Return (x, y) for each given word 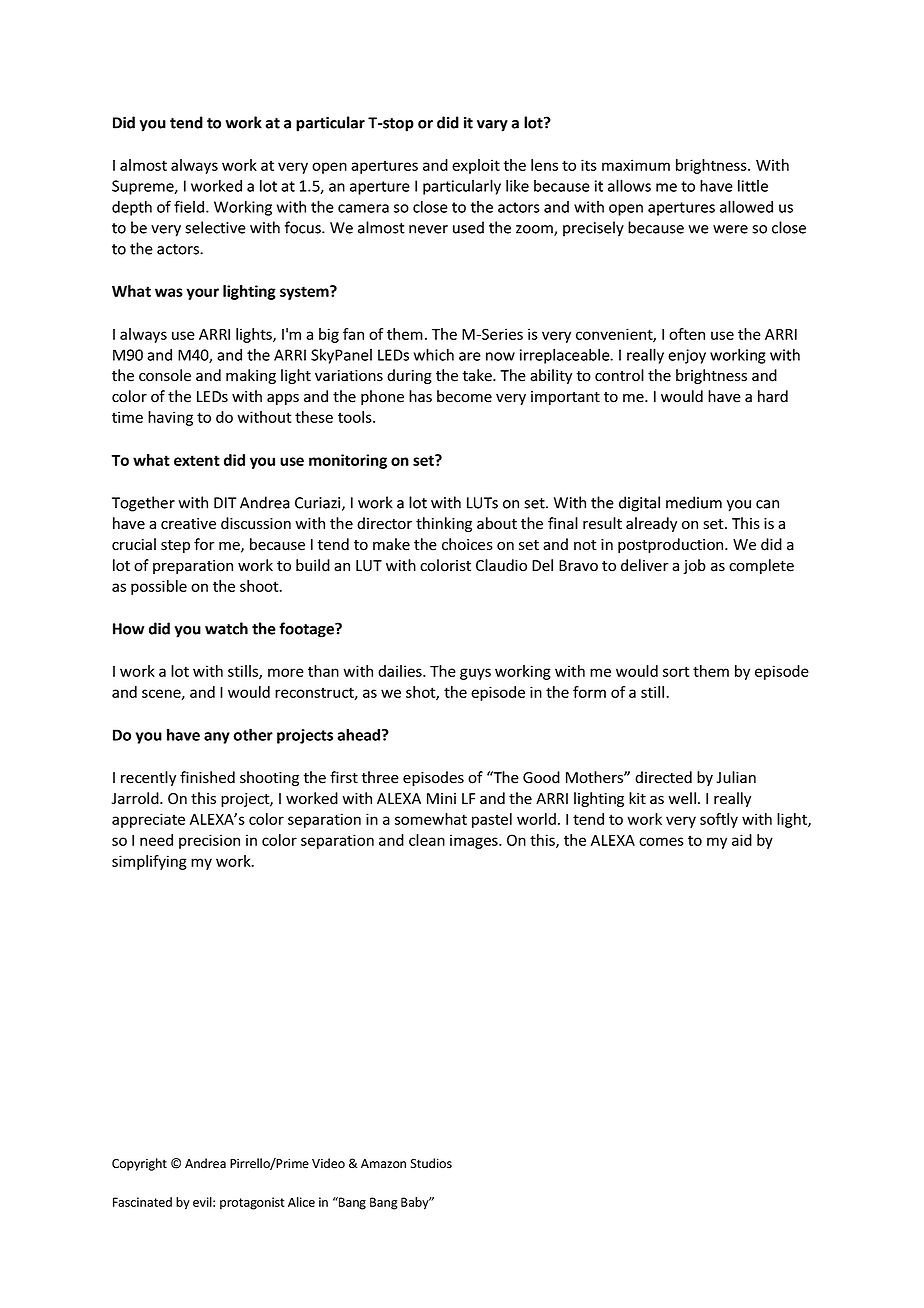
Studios (431, 1163)
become (464, 396)
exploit (476, 166)
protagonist (252, 1203)
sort (676, 671)
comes (661, 841)
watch (226, 628)
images (475, 841)
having (170, 418)
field (190, 206)
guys (475, 674)
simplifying (149, 862)
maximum (636, 165)
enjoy (687, 356)
